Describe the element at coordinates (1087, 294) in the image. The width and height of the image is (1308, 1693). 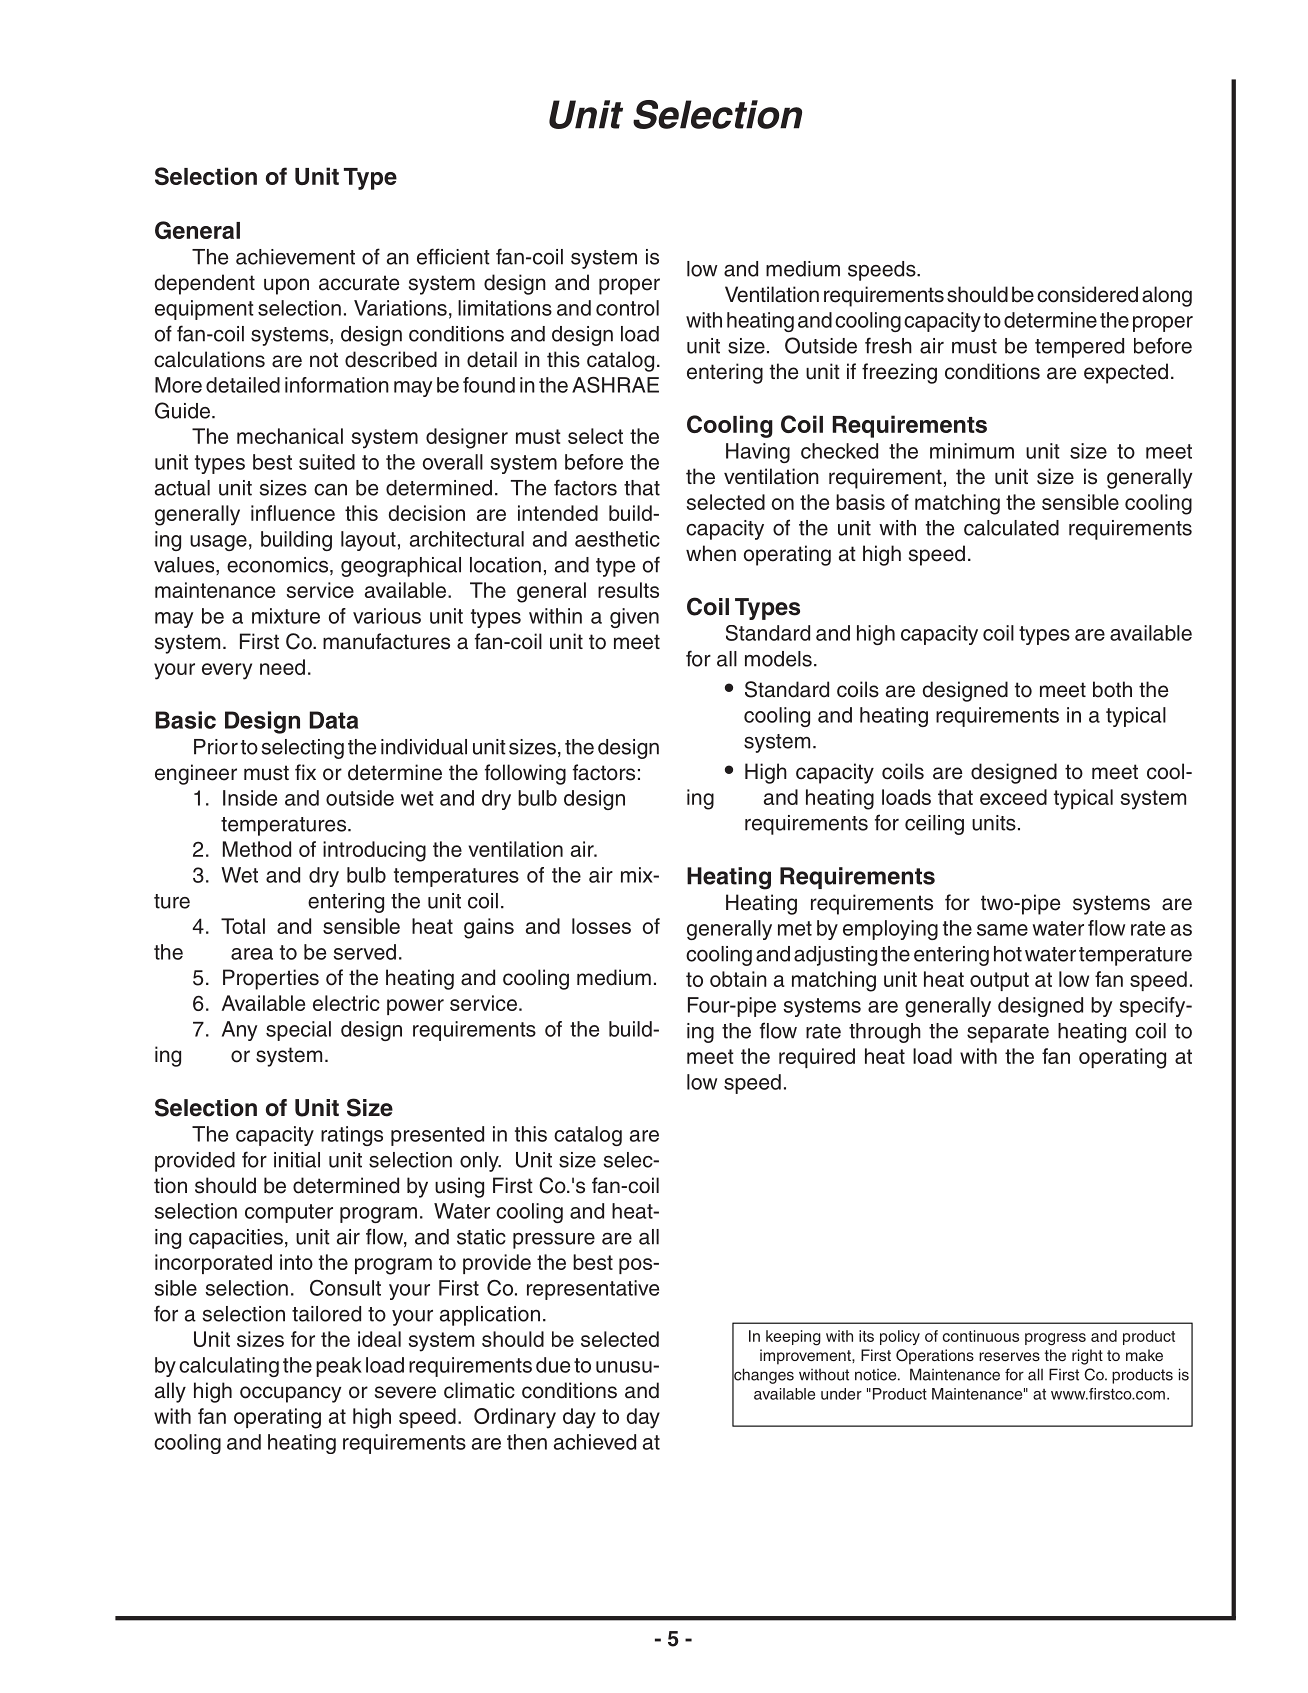
I see `considered` at that location.
